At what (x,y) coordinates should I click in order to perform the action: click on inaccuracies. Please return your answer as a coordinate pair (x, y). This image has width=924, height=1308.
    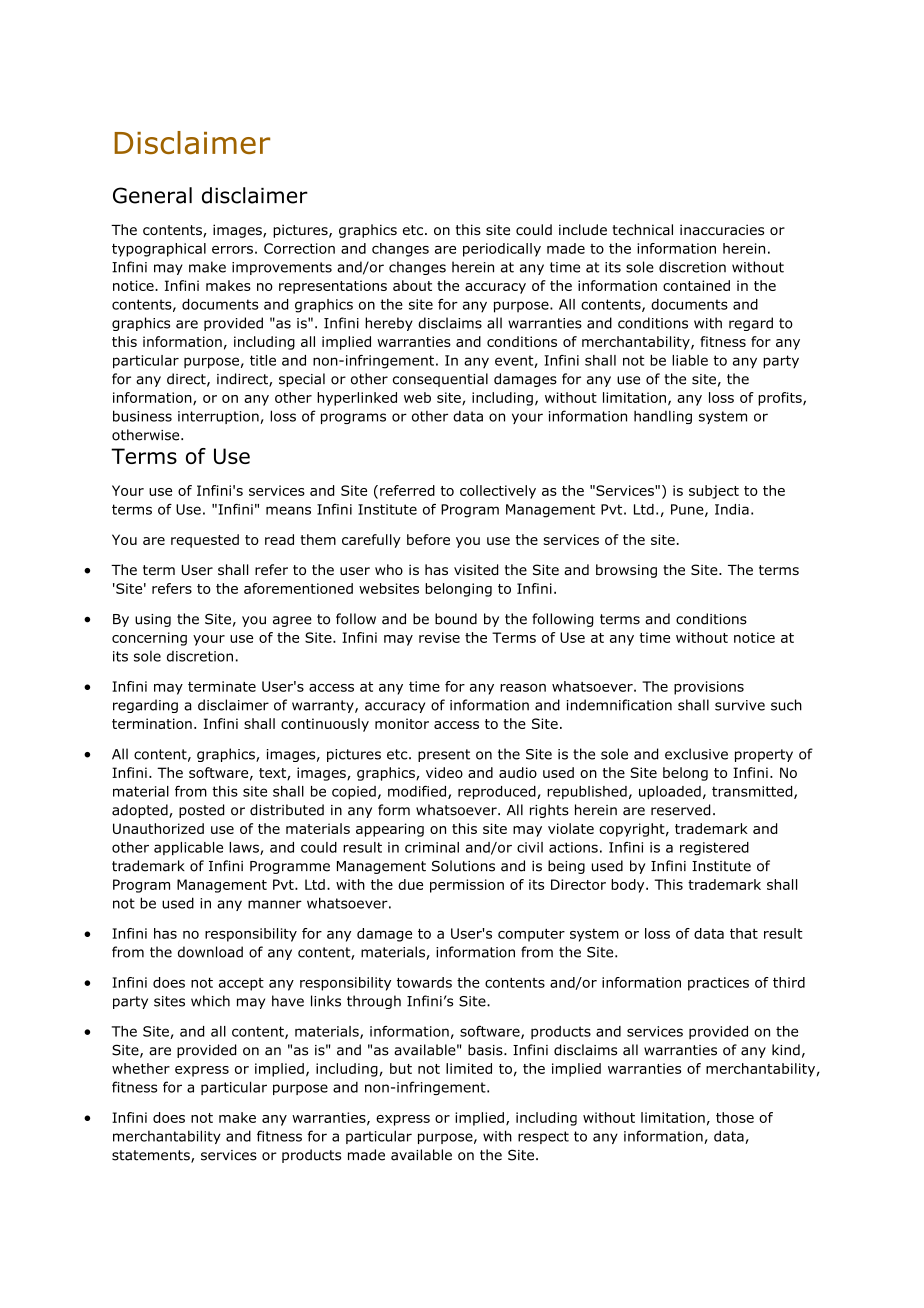
    Looking at the image, I should click on (722, 229).
